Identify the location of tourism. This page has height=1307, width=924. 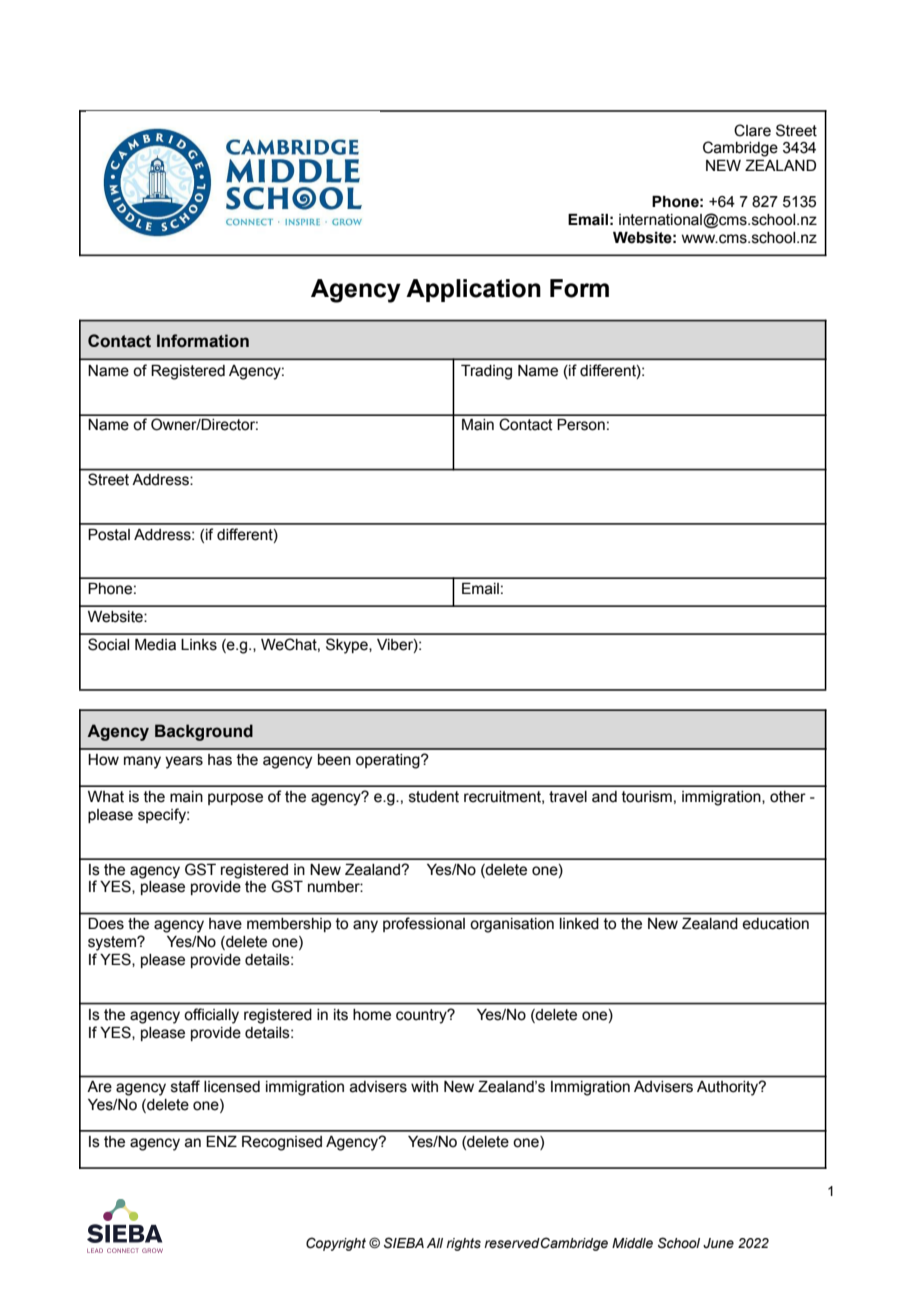
(647, 797).
